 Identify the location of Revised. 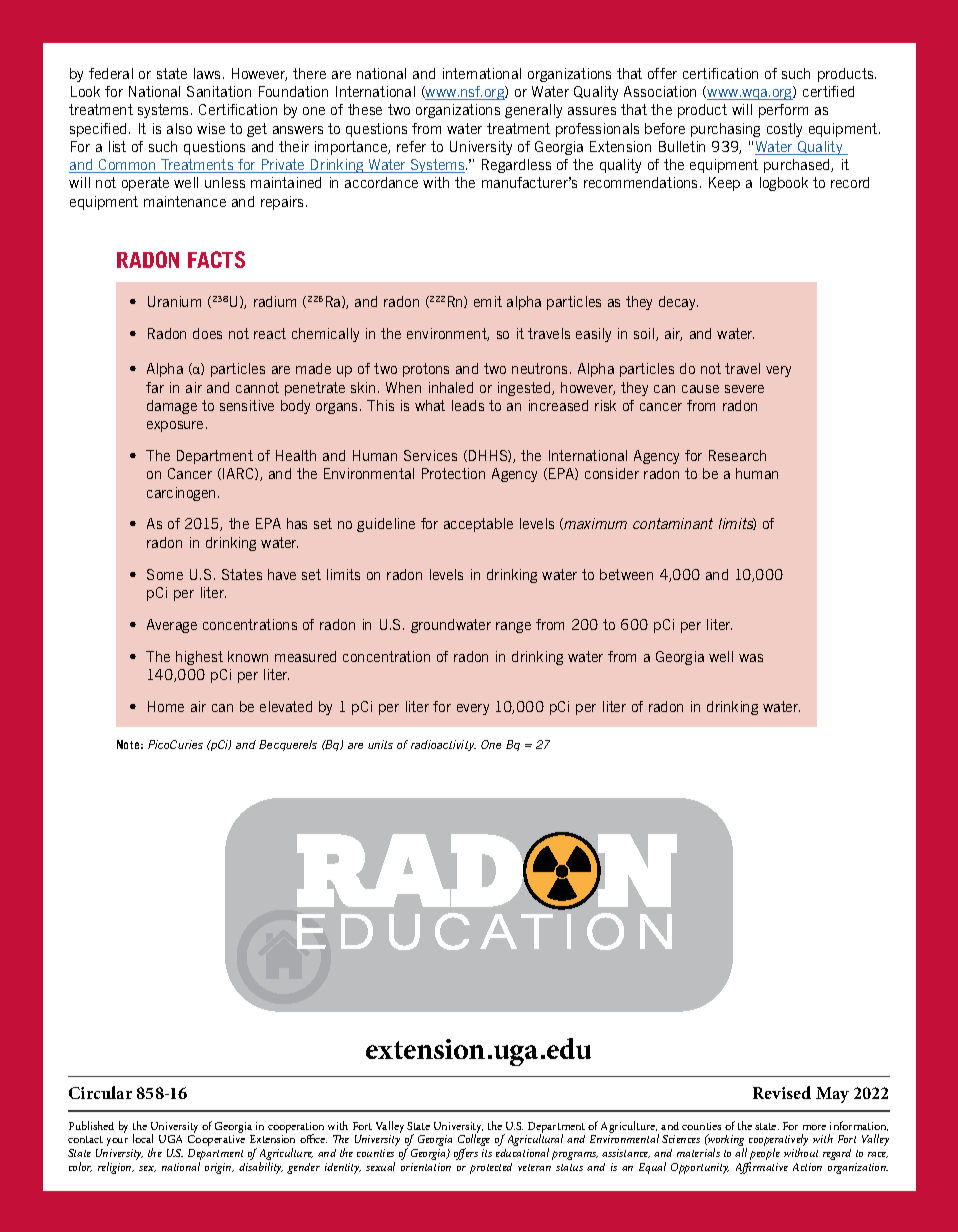
(782, 1092).
